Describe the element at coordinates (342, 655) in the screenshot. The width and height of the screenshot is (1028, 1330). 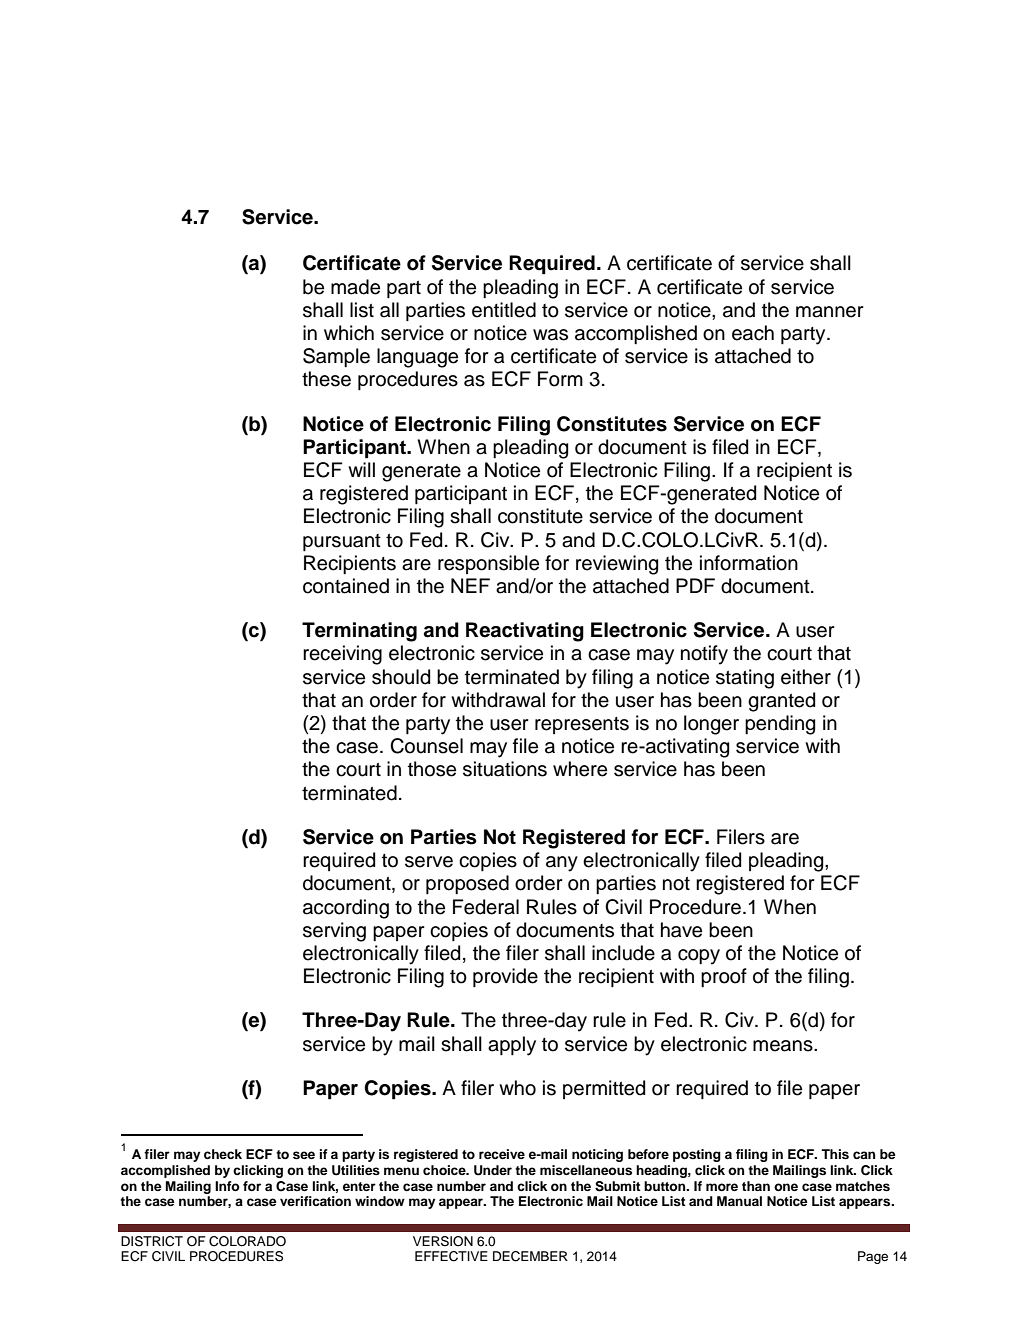
I see `receiving` at that location.
